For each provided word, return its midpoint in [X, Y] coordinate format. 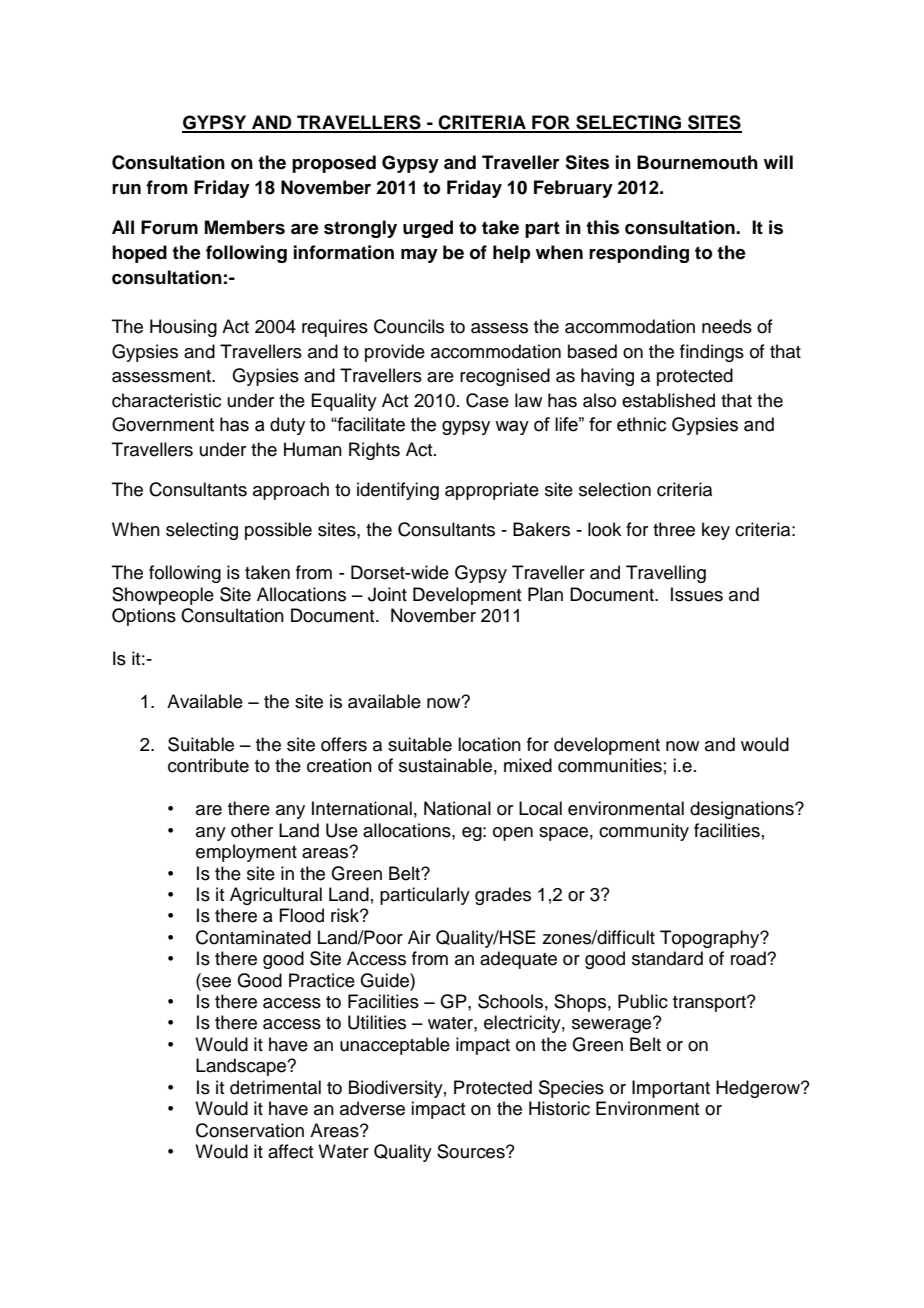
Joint [387, 594]
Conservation [250, 1130]
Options [144, 617]
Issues [697, 594]
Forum [169, 227]
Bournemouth [697, 162]
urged [428, 229]
